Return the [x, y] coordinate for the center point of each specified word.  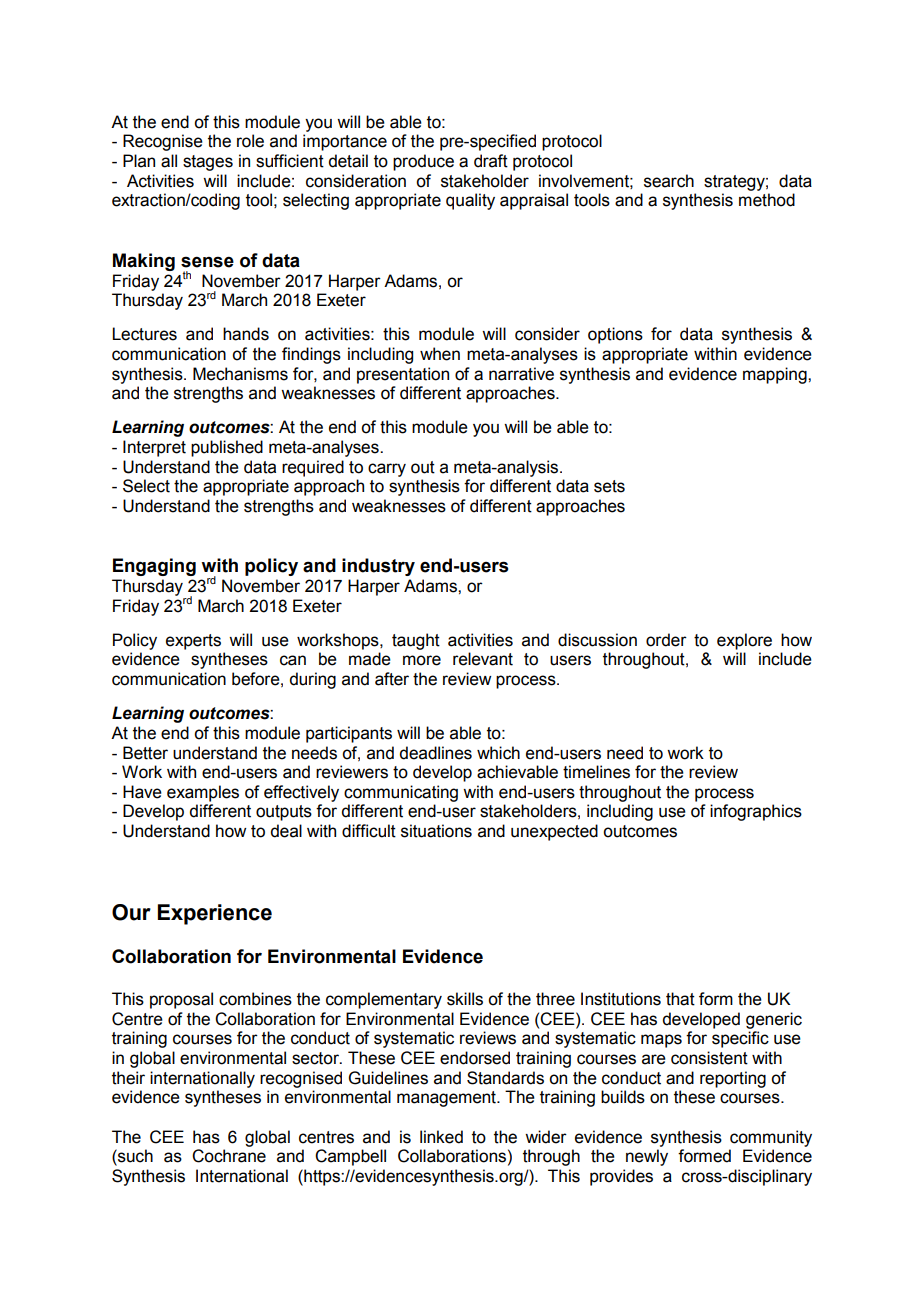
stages [208, 163]
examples [203, 793]
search [669, 181]
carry [387, 470]
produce [423, 162]
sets [609, 486]
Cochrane [229, 1156]
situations [436, 831]
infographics [756, 812]
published [227, 448]
